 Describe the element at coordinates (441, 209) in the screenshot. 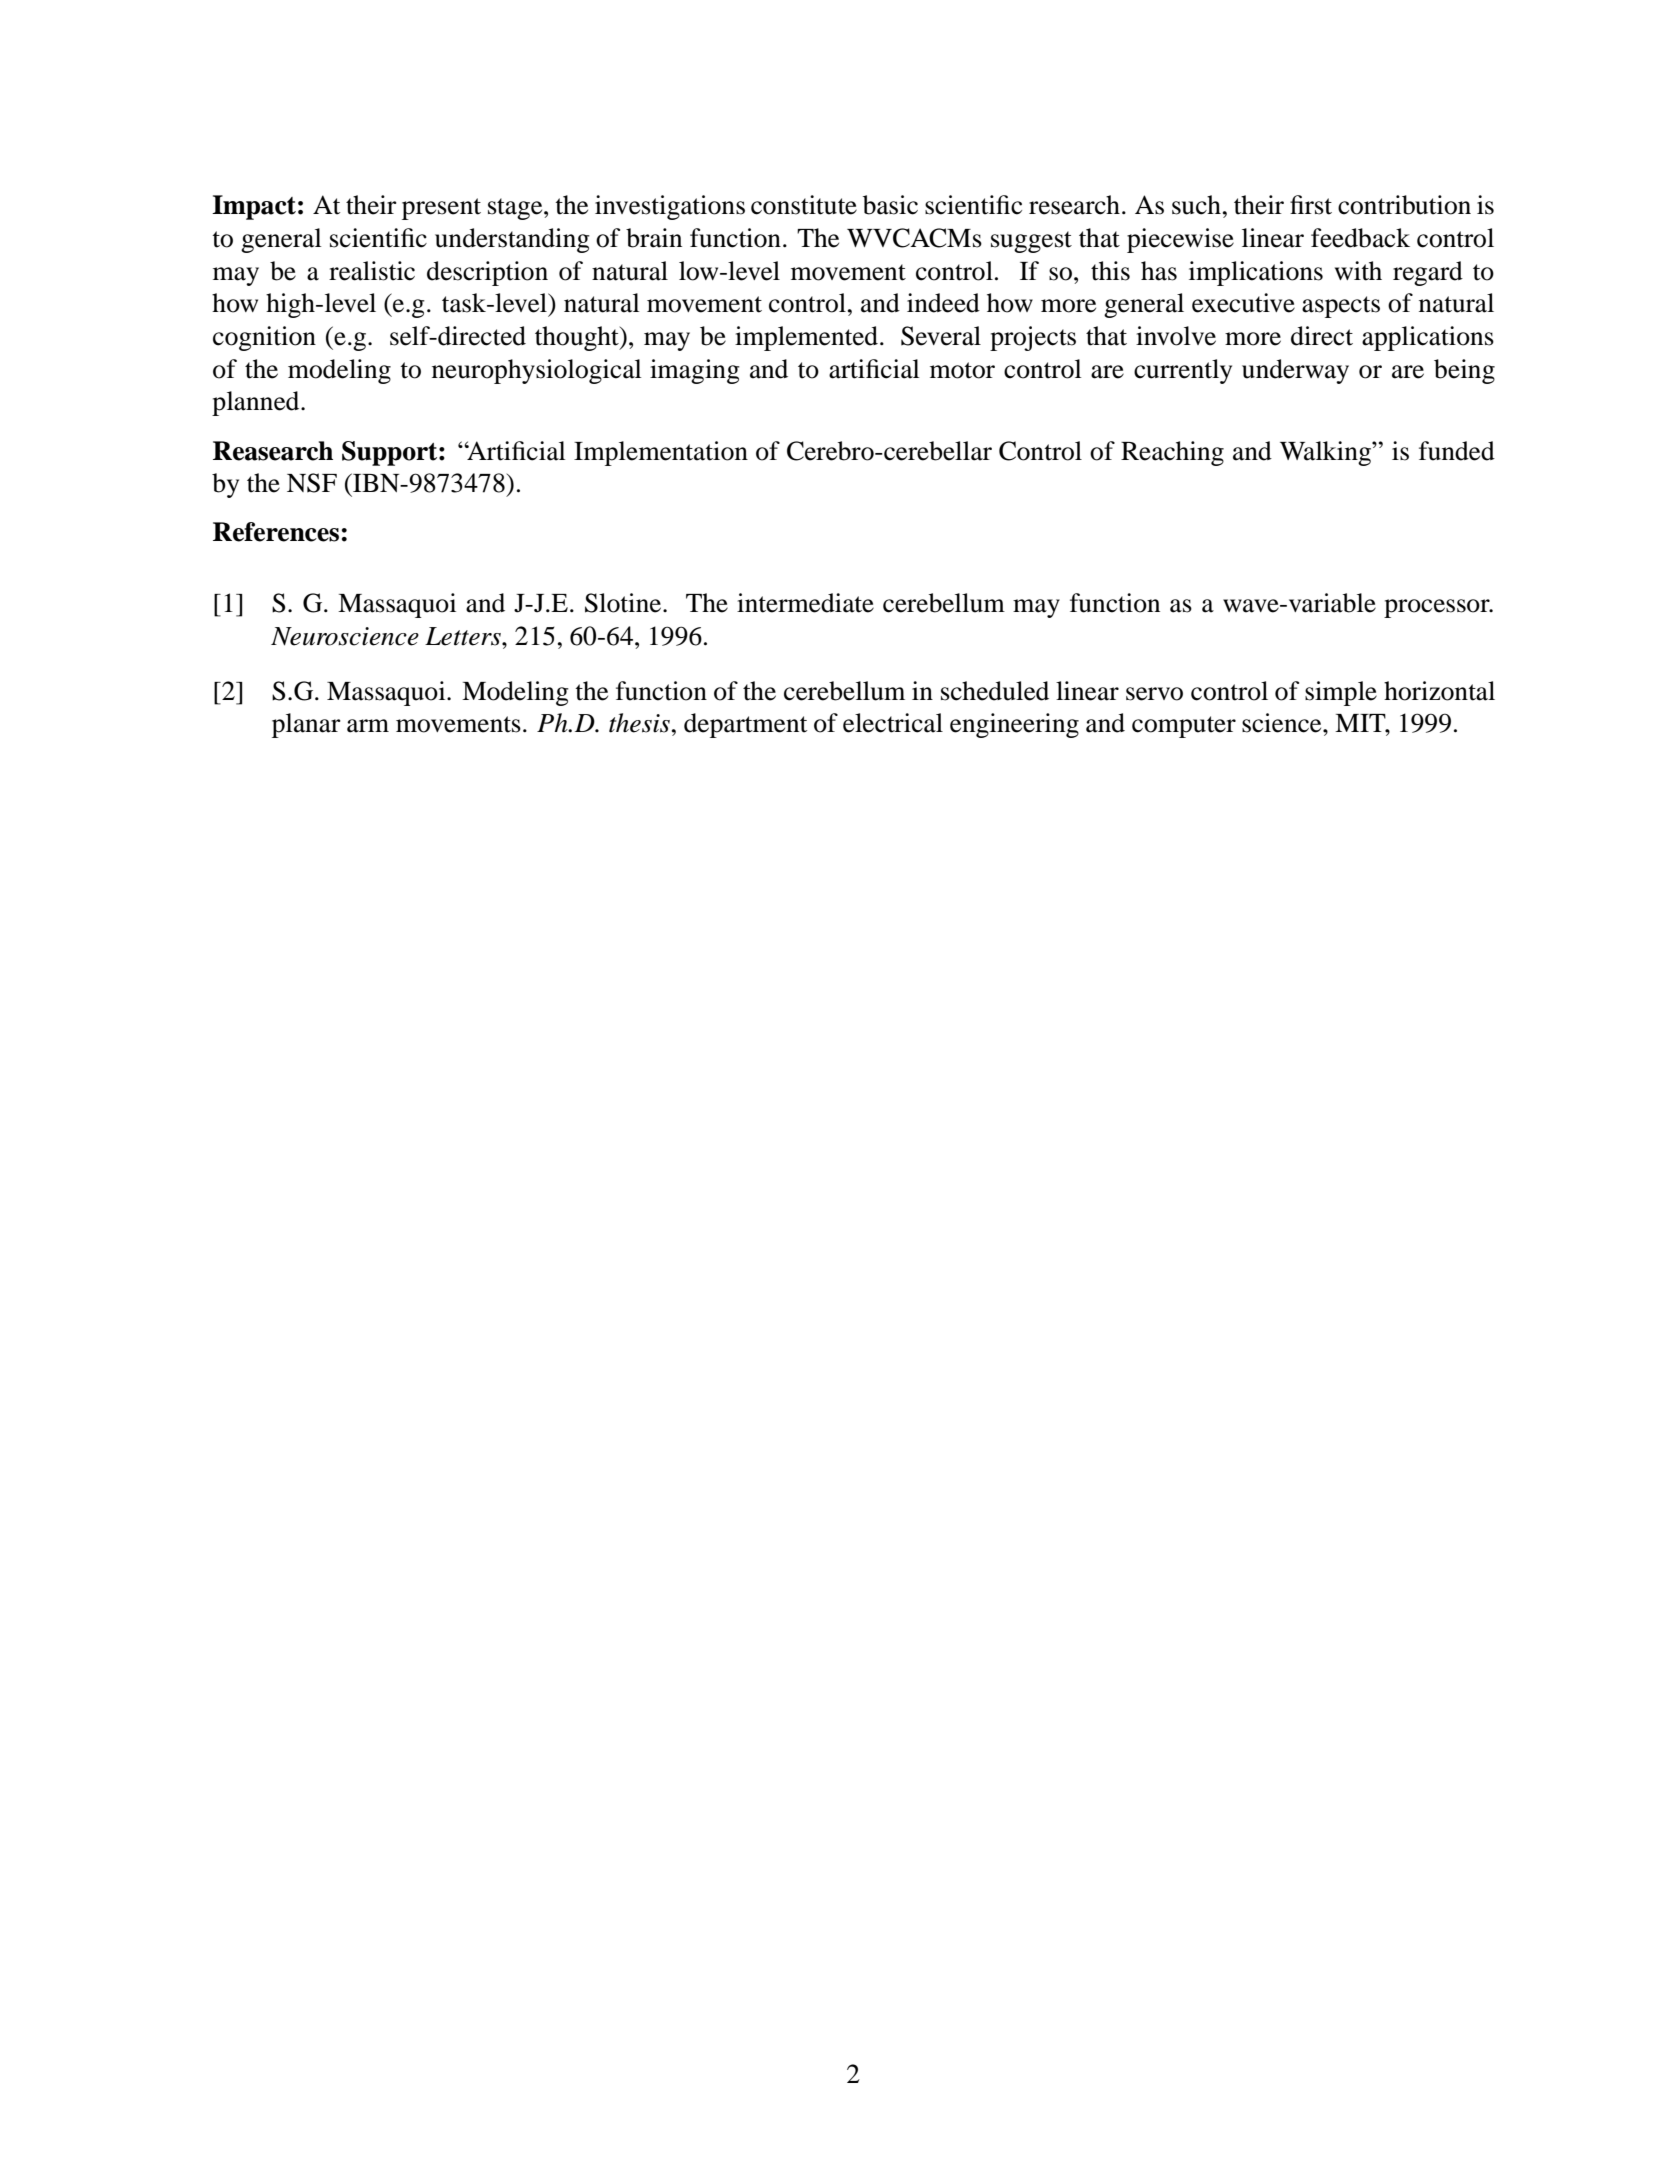

I see `present` at that location.
